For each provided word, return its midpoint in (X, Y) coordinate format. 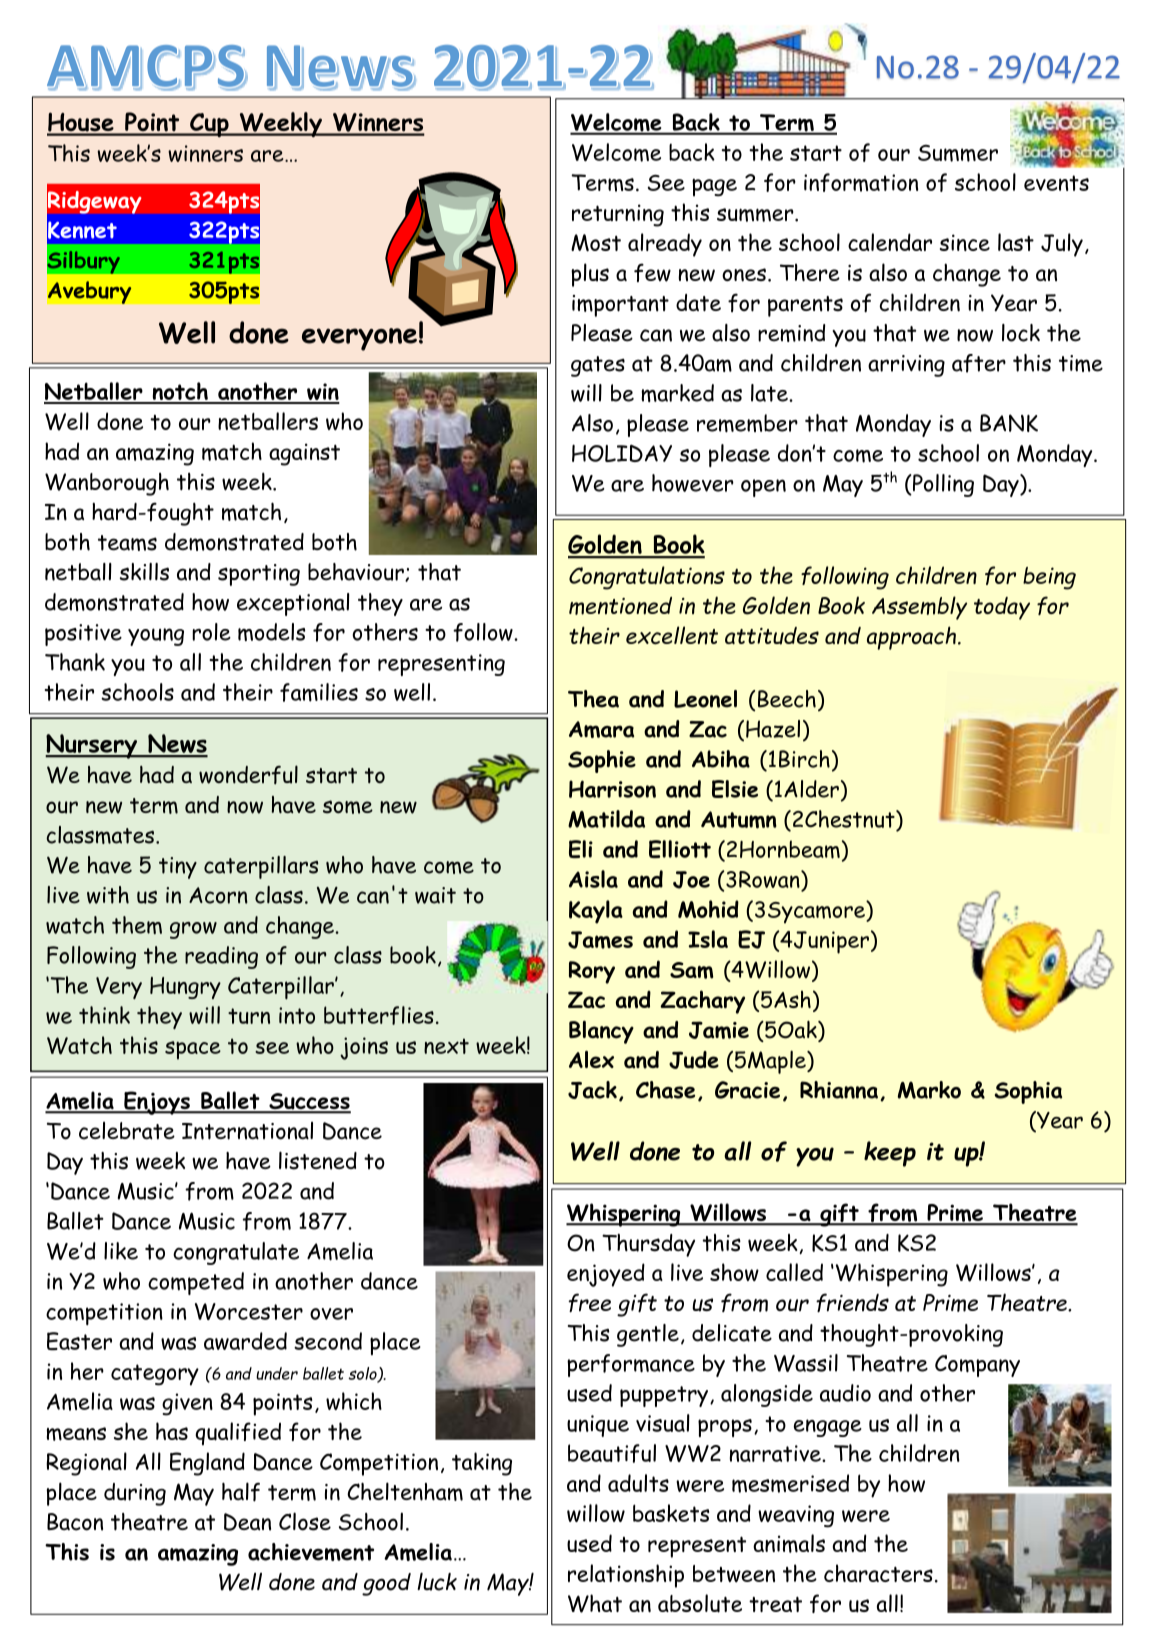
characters (878, 1573)
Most (596, 243)
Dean (247, 1522)
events (1056, 183)
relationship (626, 1576)
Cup (209, 125)
